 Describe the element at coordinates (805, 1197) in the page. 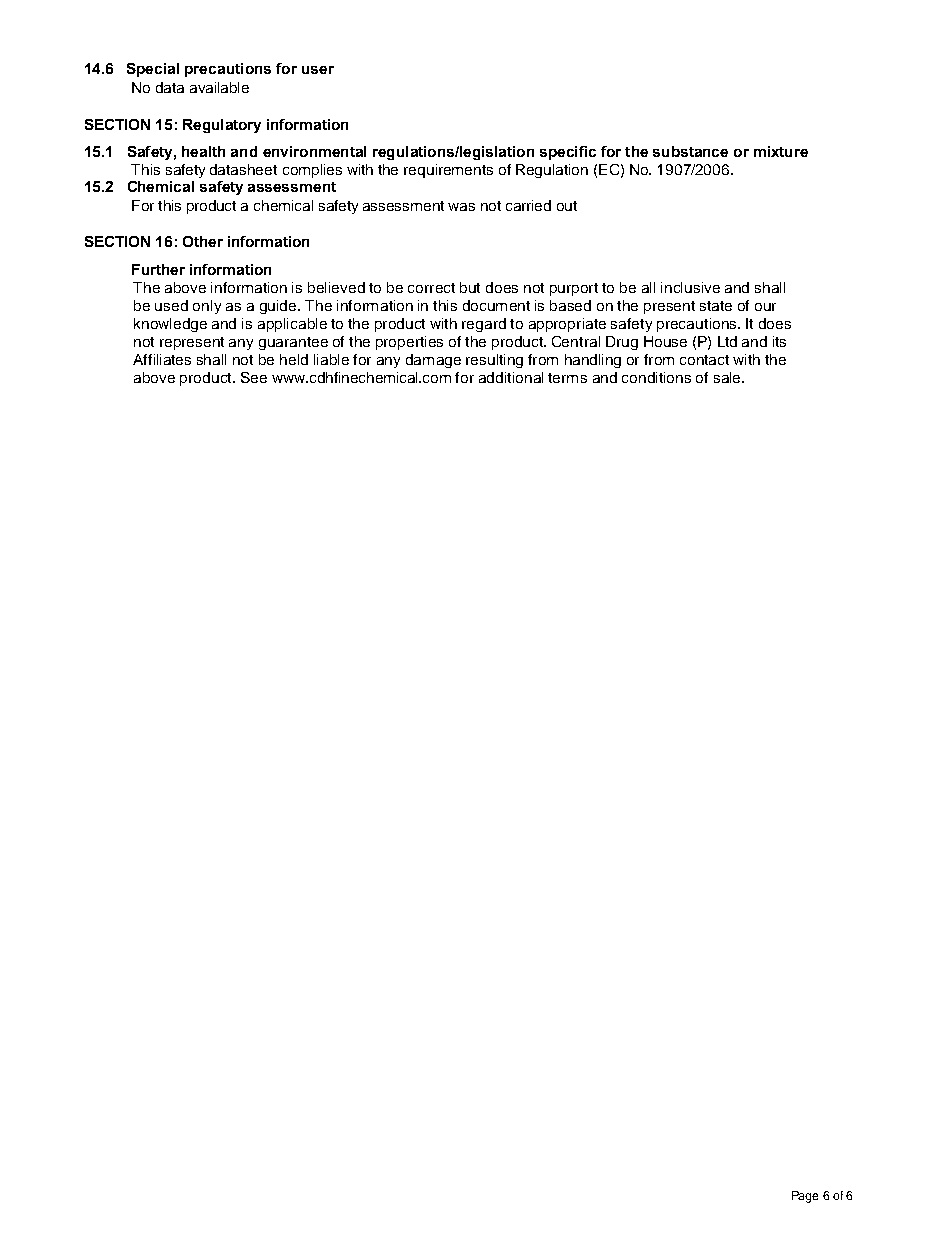

I see `Page` at that location.
